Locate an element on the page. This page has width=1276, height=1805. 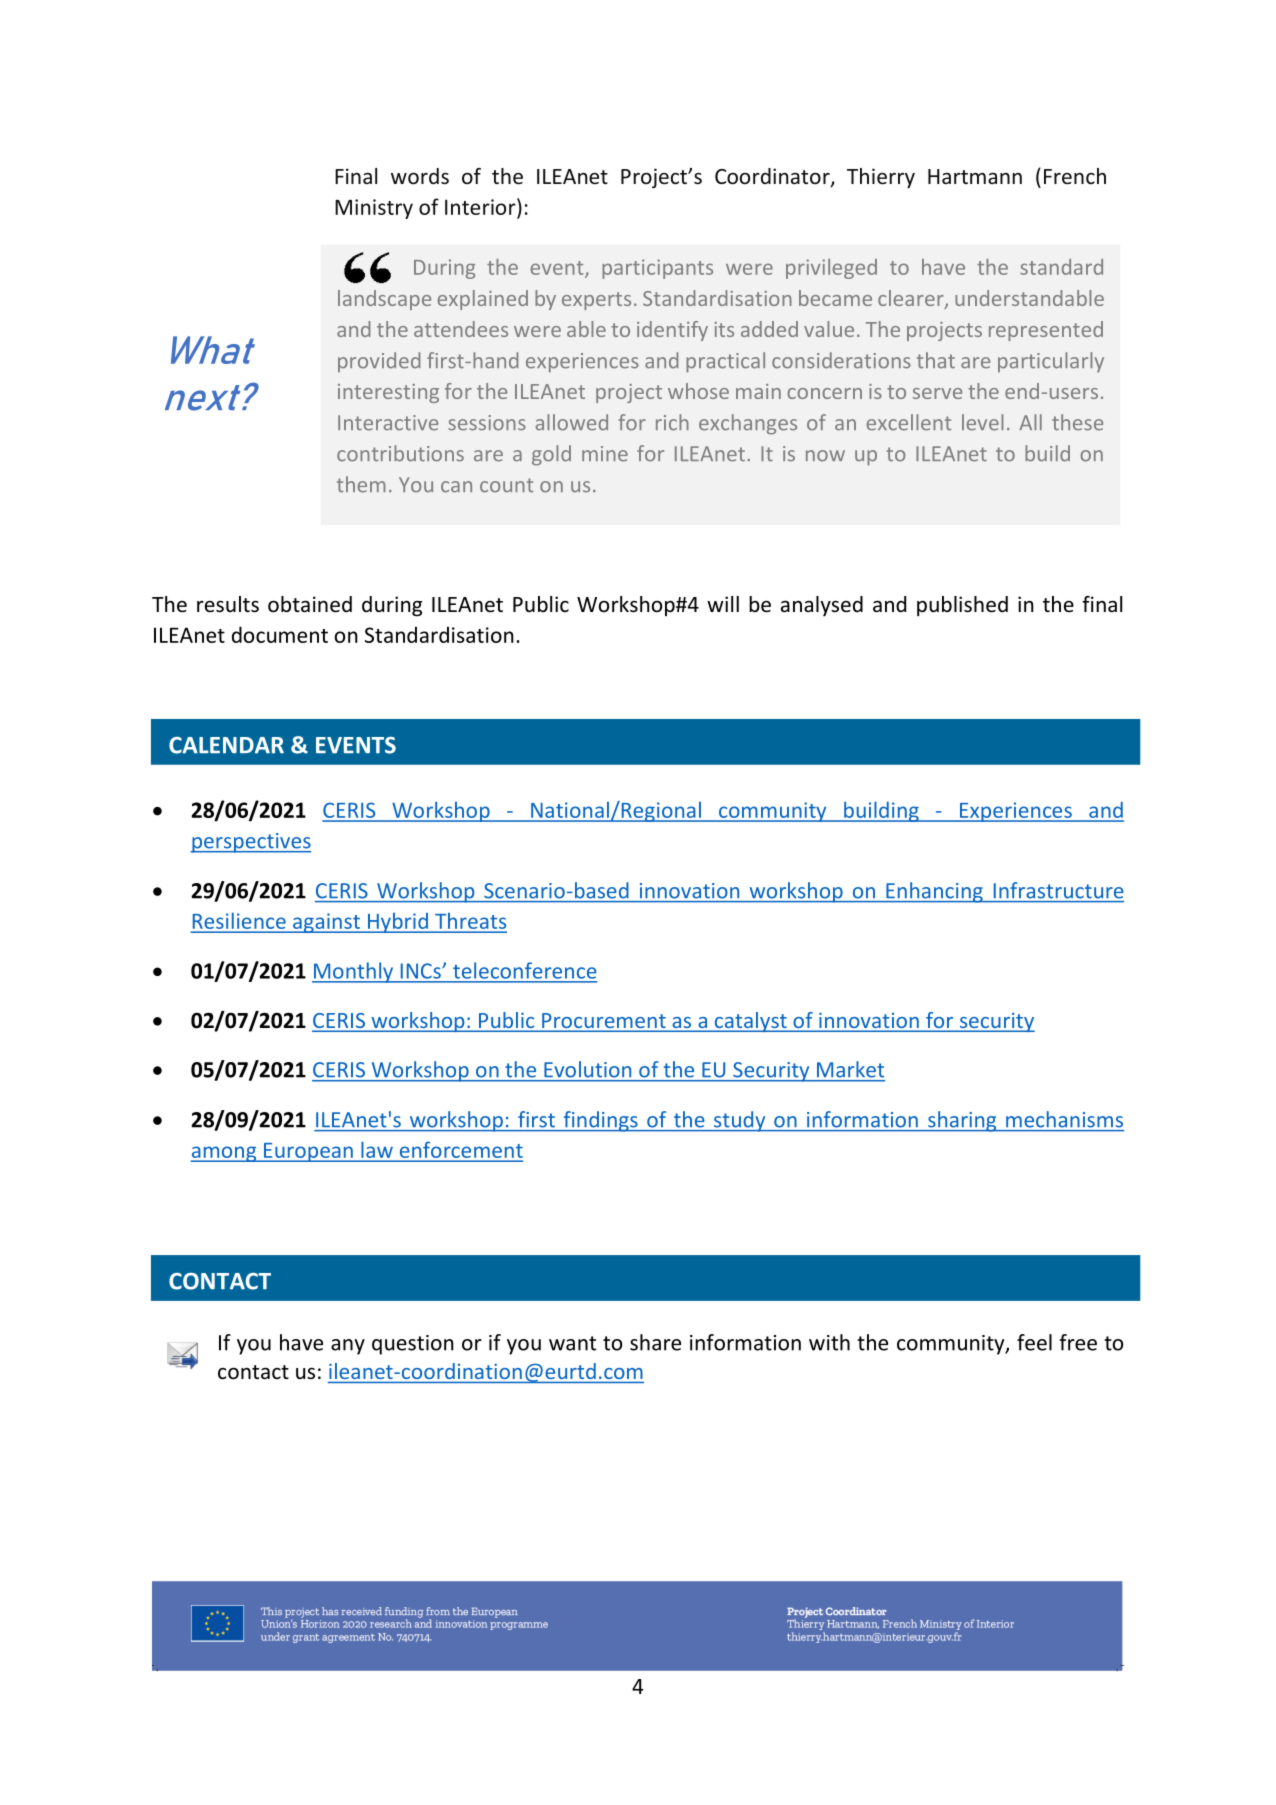
will is located at coordinates (723, 604).
